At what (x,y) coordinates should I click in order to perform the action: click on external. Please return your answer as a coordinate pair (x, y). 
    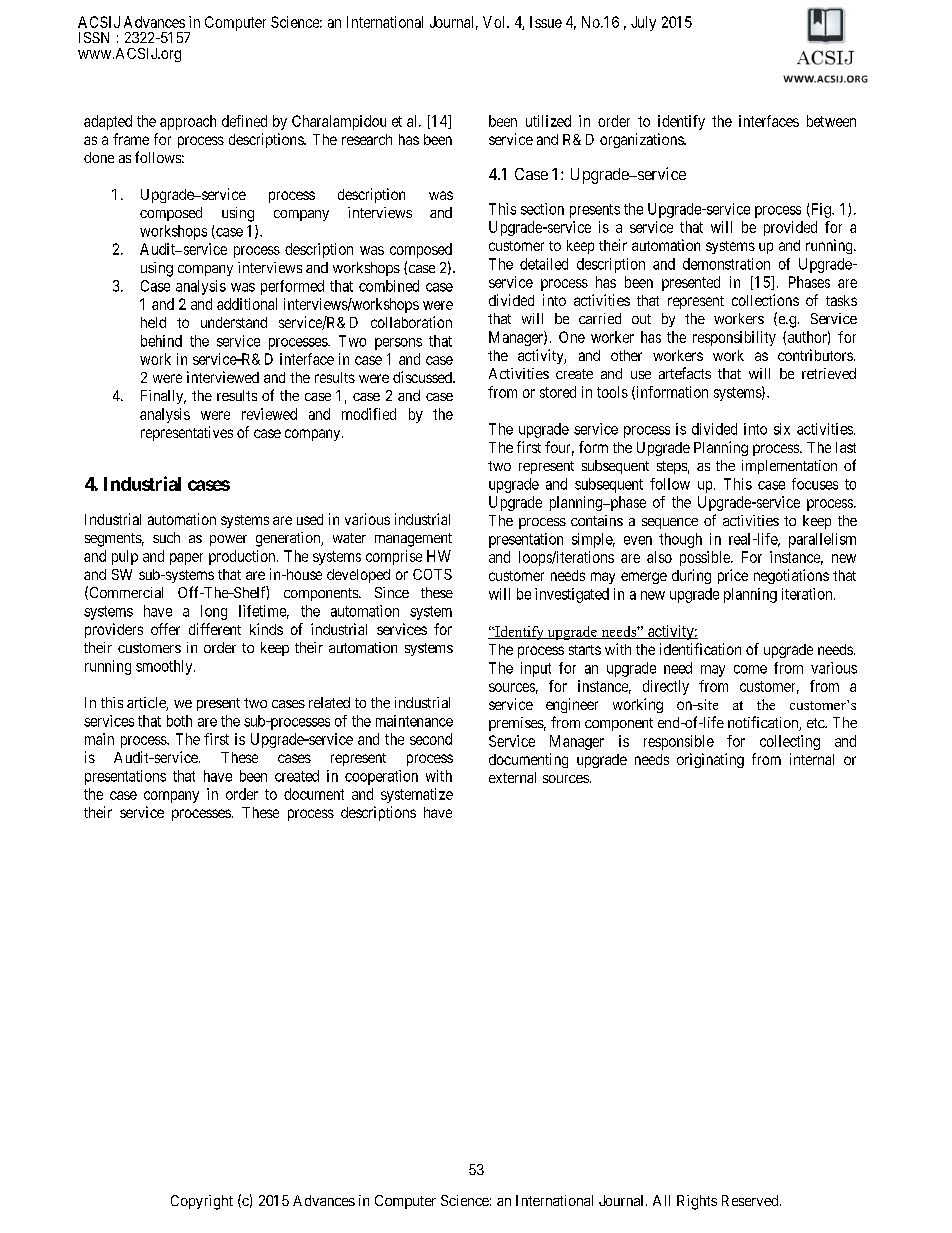
    Looking at the image, I should click on (512, 777).
